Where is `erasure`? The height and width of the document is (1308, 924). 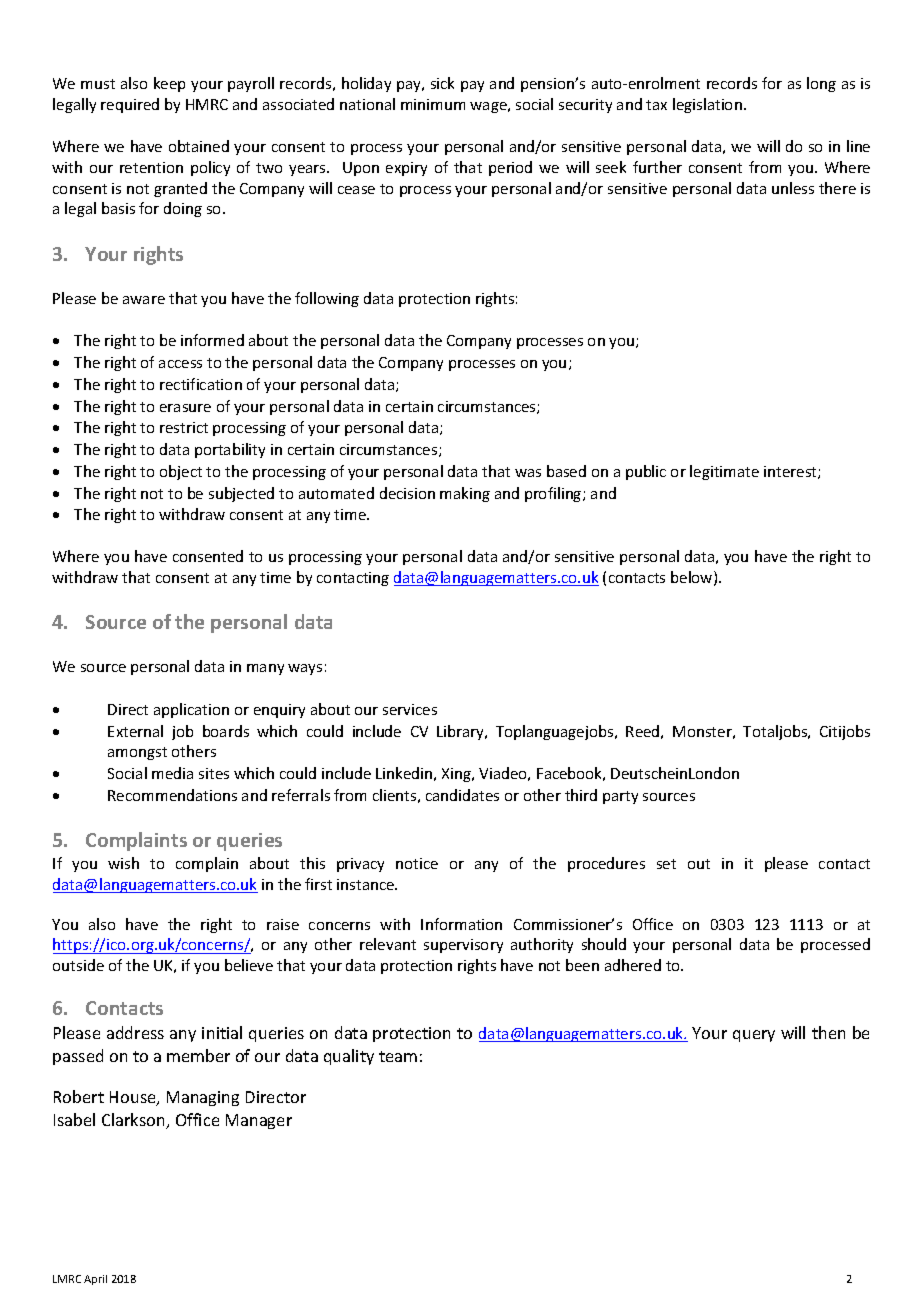
erasure is located at coordinates (185, 408).
